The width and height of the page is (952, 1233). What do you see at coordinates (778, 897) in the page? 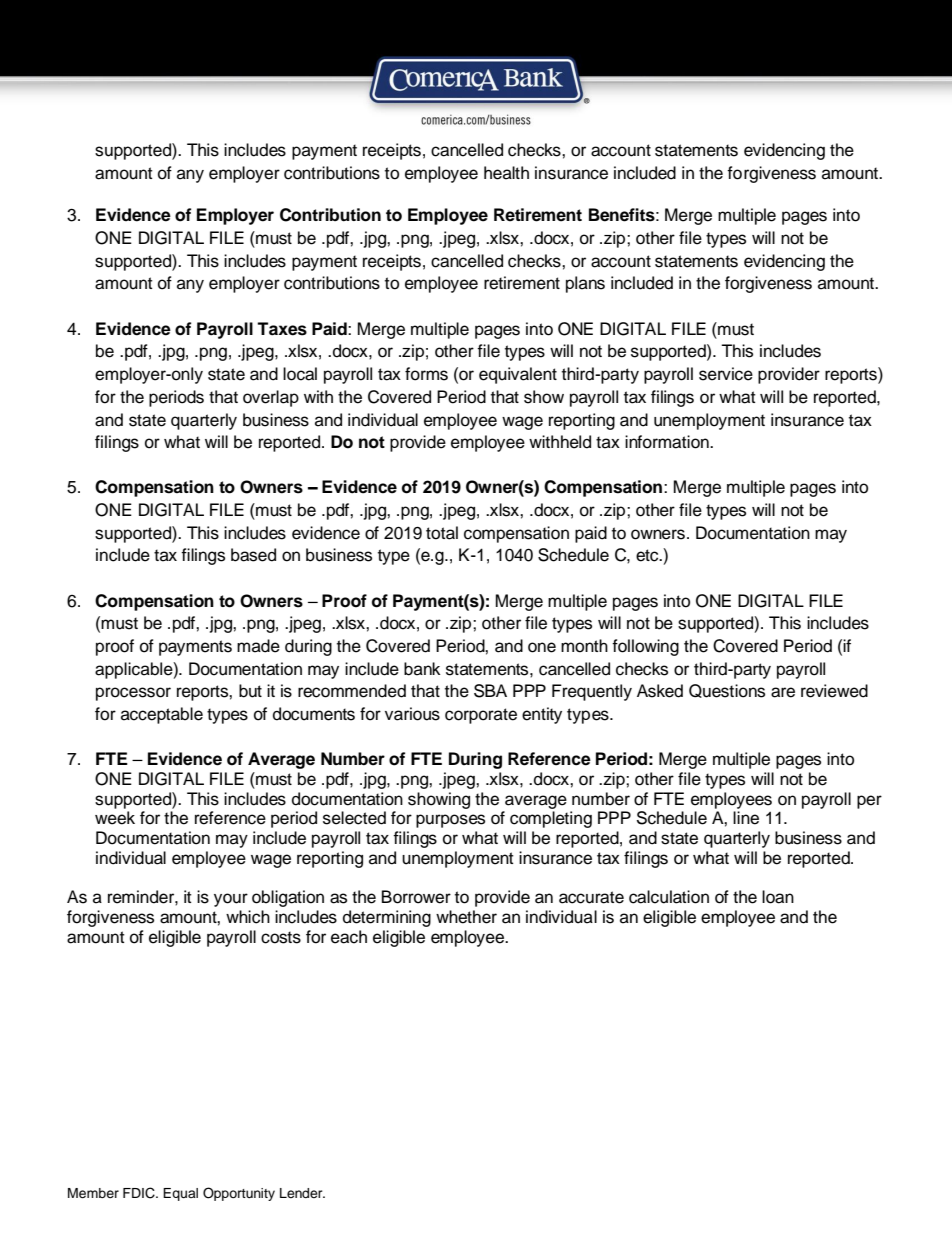
I see `loan` at bounding box center [778, 897].
